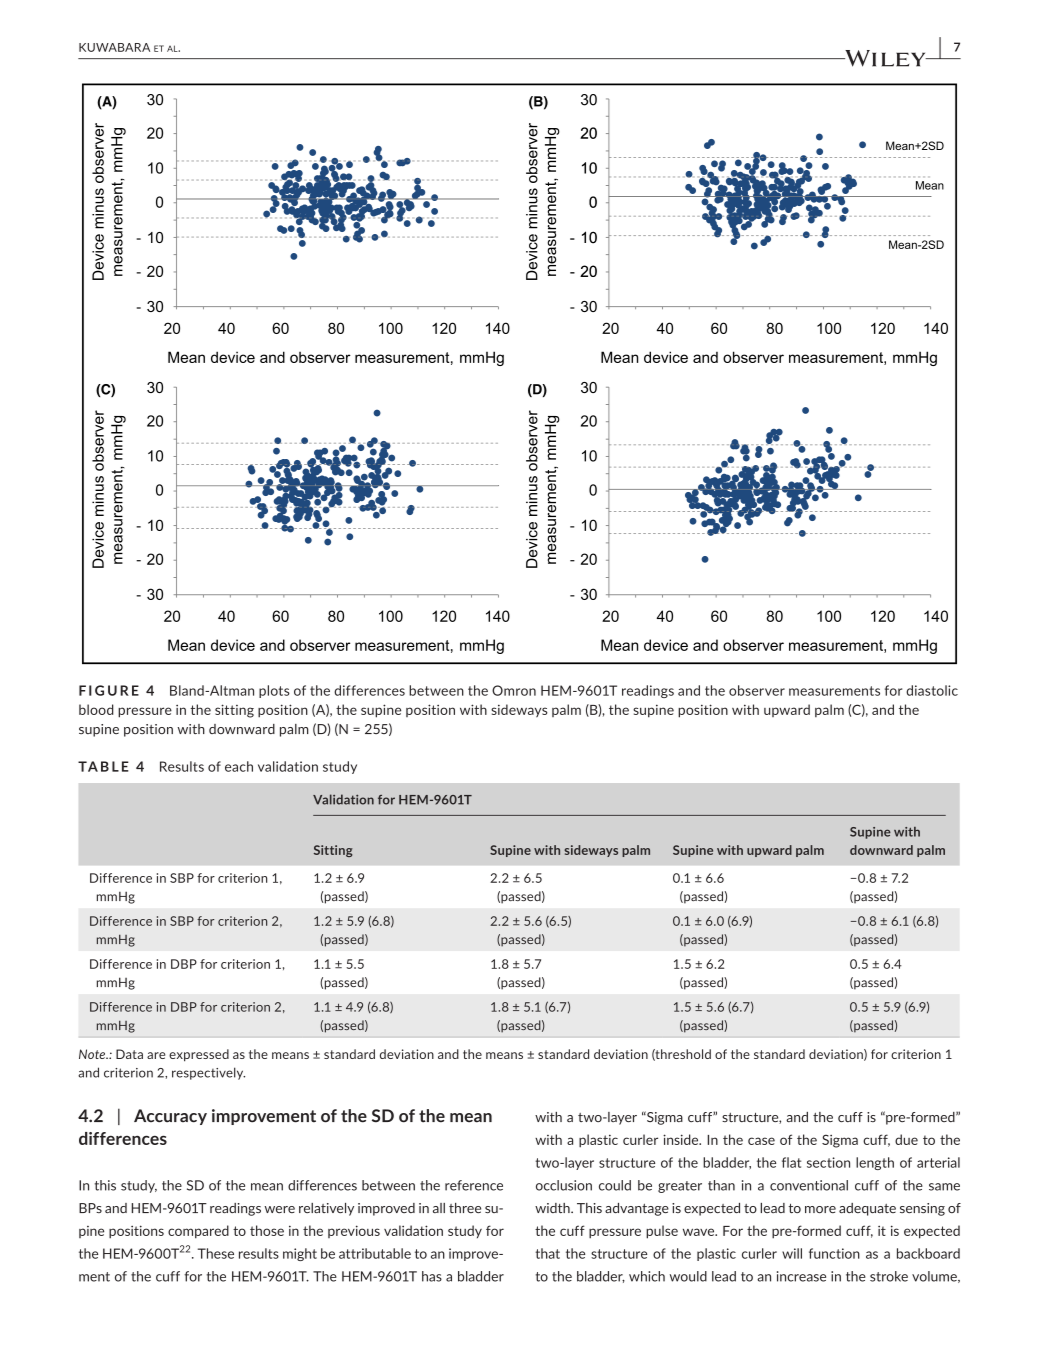 This screenshot has height=1370, width=1042. I want to click on inside, so click(682, 1139).
